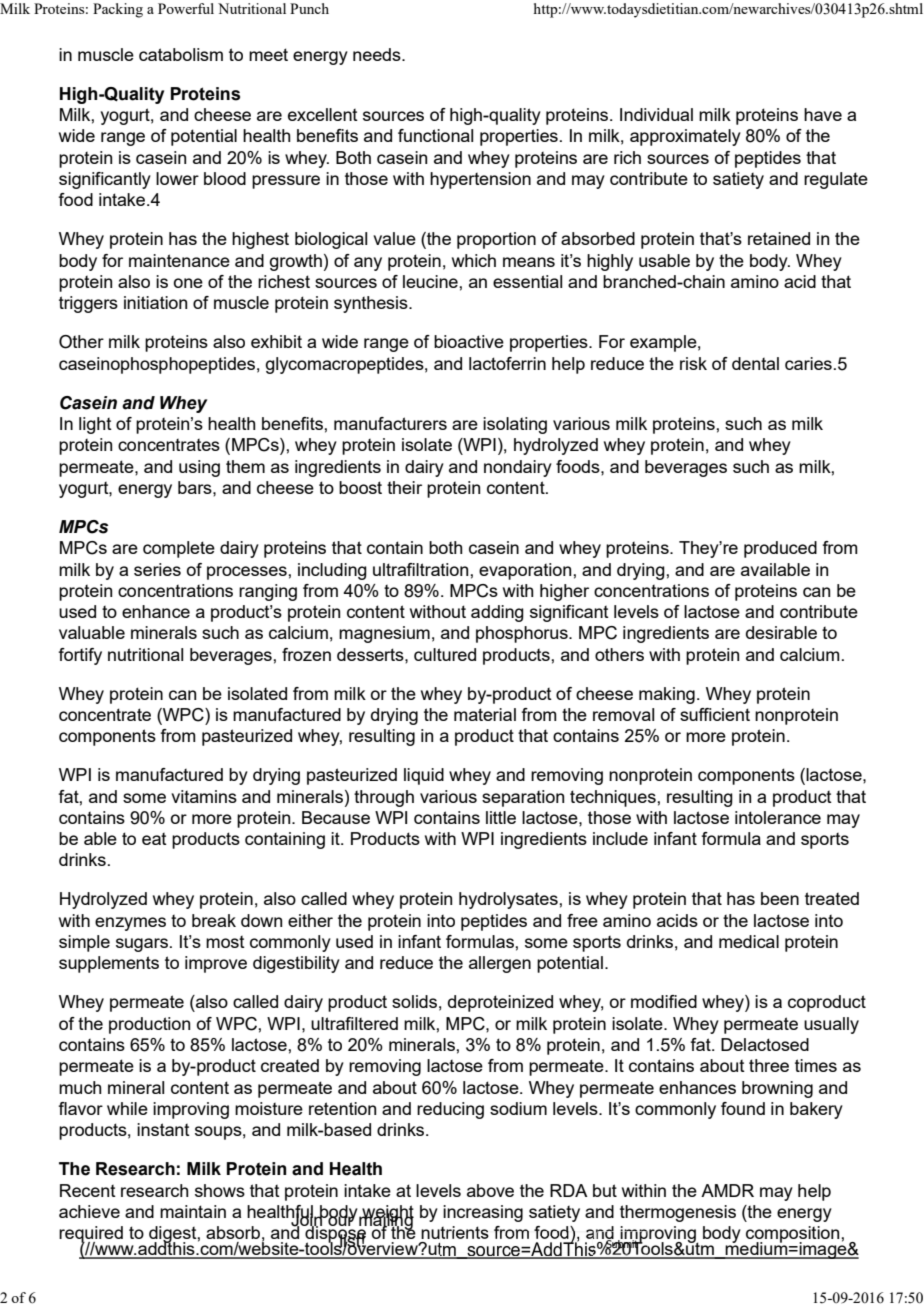 The height and width of the image is (1308, 924). I want to click on produced, so click(780, 549).
